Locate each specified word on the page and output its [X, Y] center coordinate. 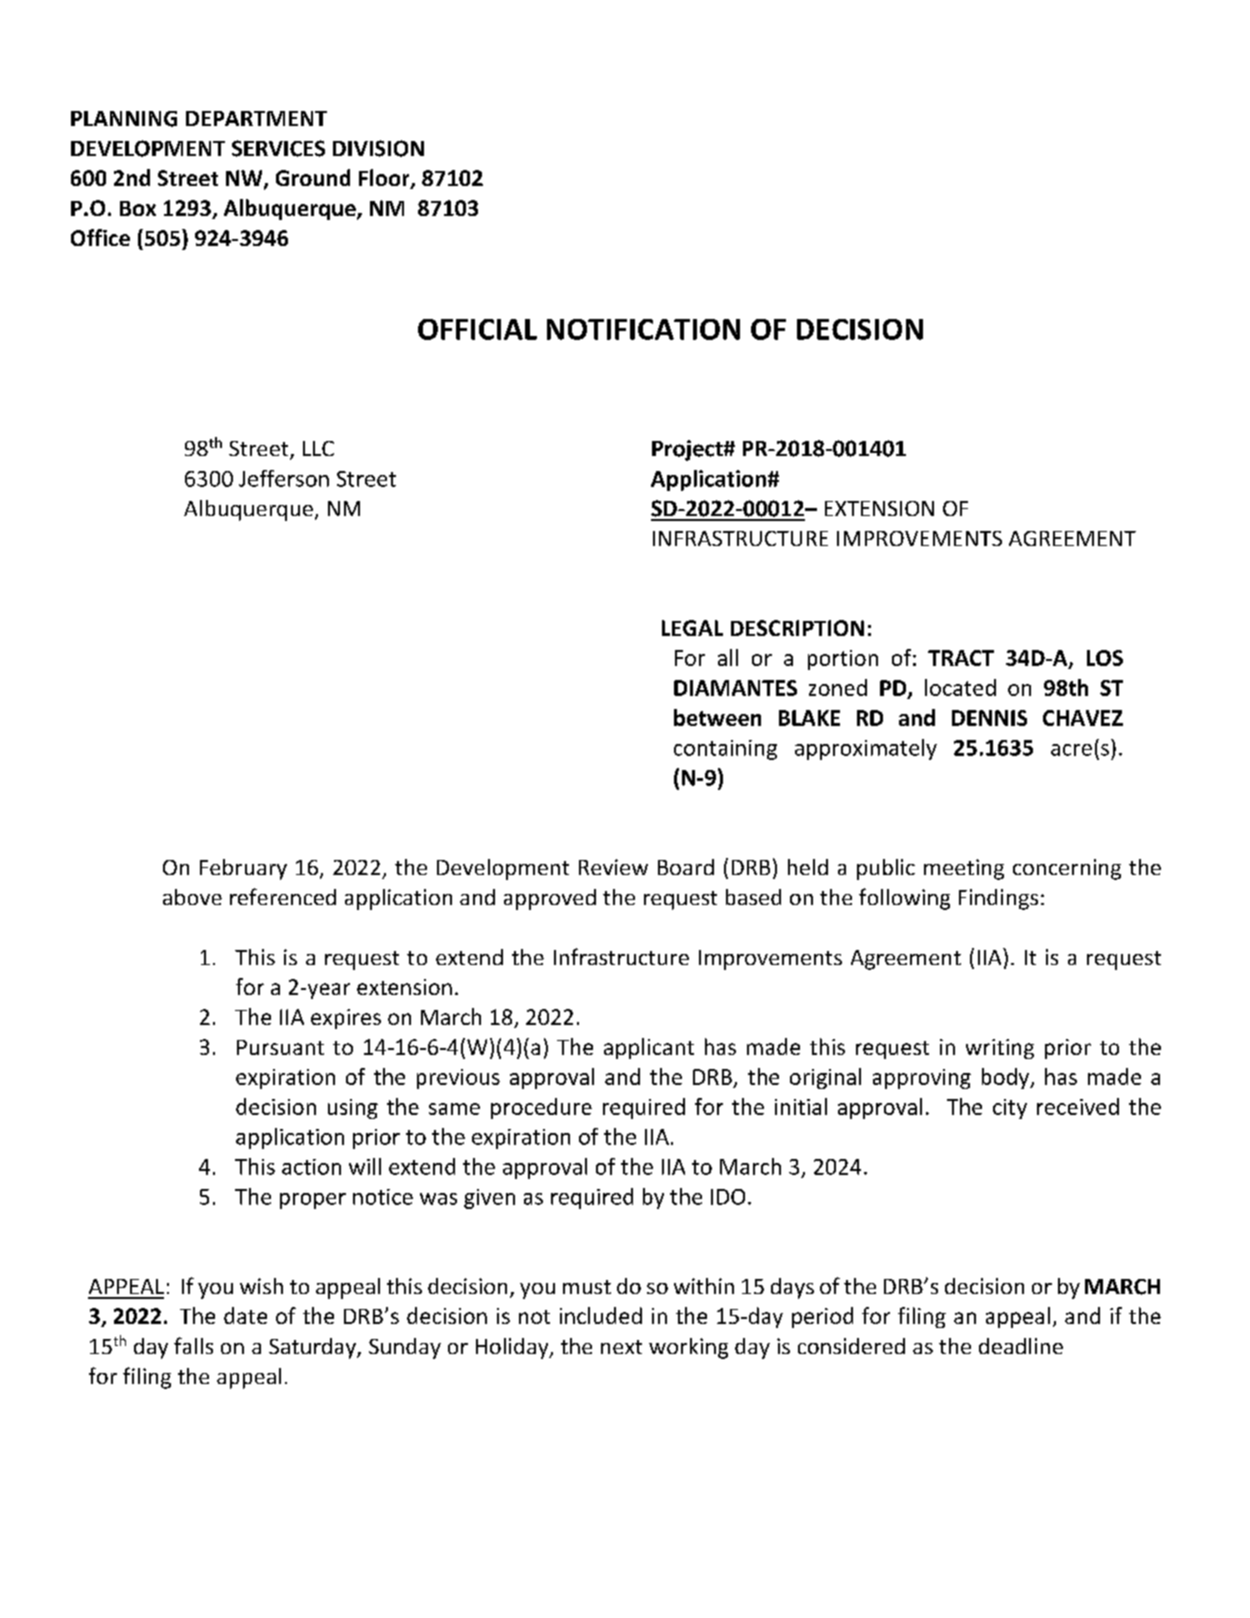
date [245, 1315]
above [192, 897]
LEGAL [692, 628]
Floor [385, 179]
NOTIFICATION [643, 329]
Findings [998, 899]
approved [550, 899]
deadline [1021, 1346]
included [601, 1315]
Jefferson [284, 478]
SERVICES [278, 148]
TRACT [961, 658]
